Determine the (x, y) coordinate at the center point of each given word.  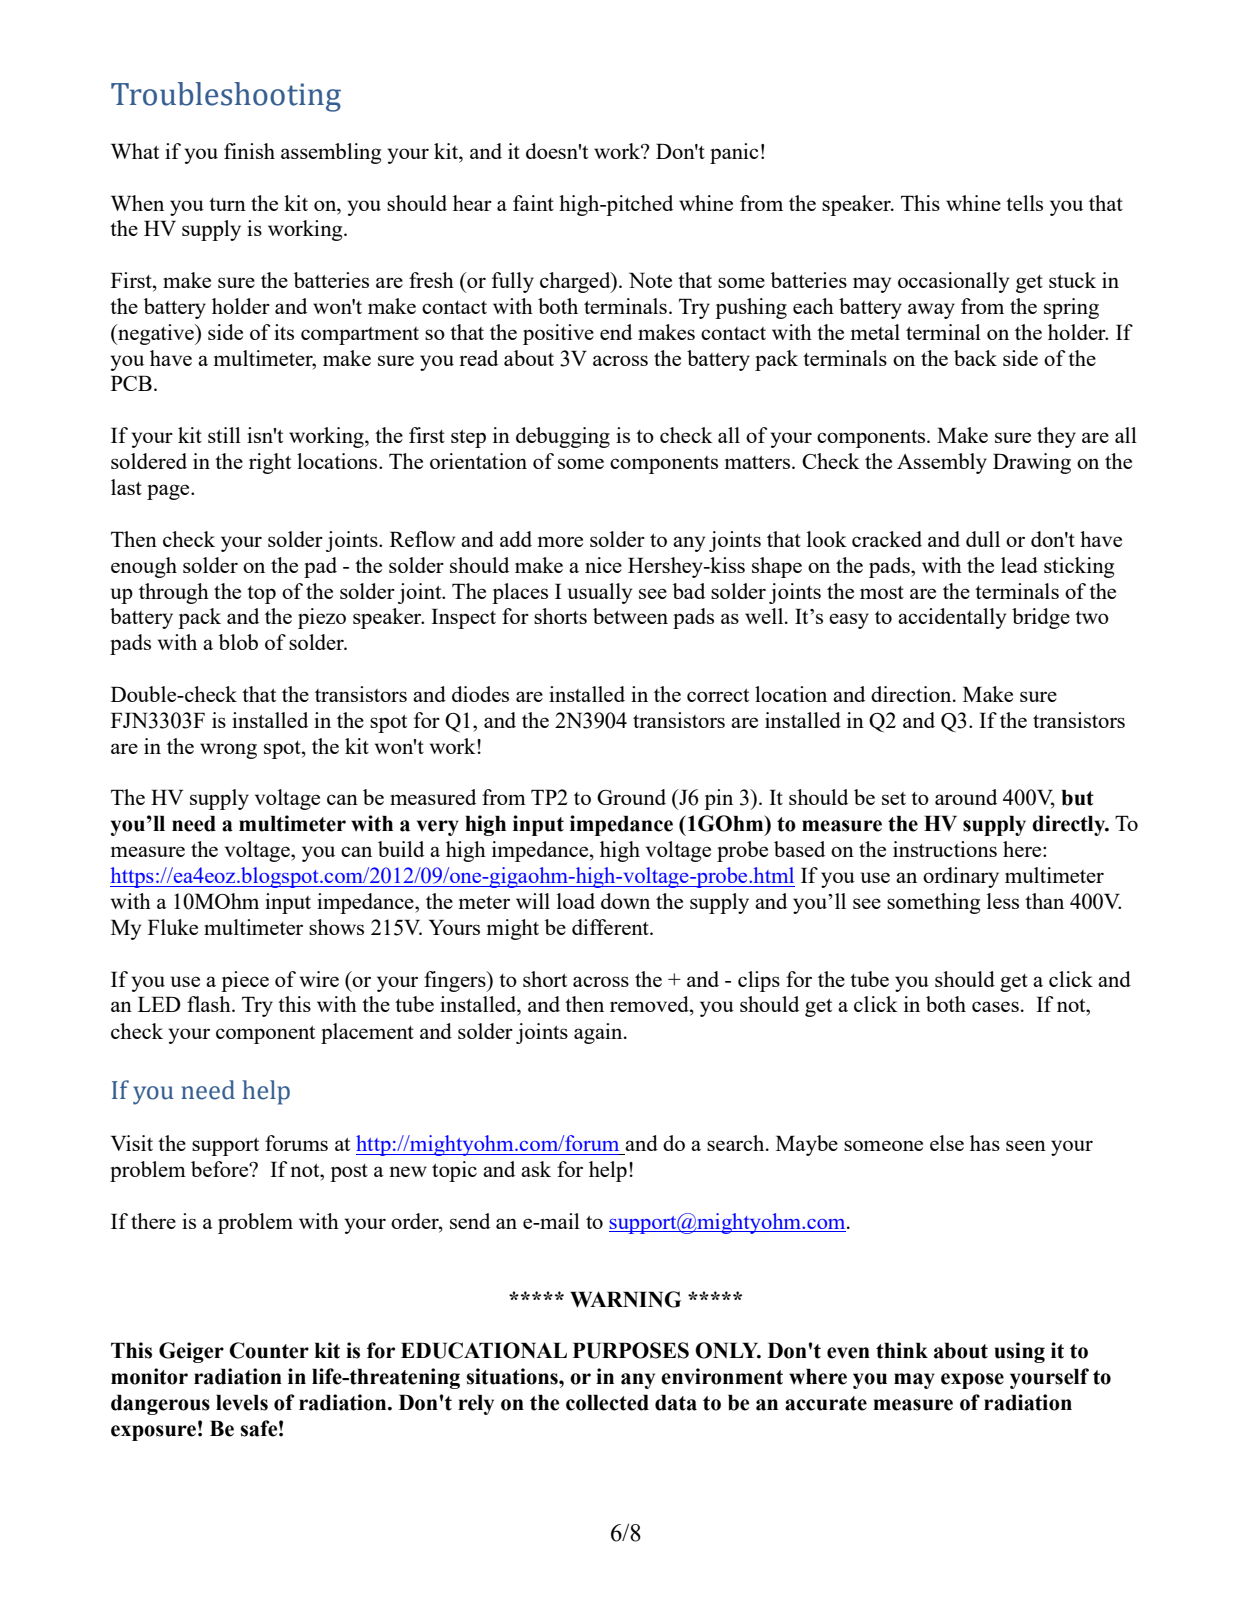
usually (600, 593)
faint (533, 203)
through (174, 593)
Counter (269, 1350)
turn (227, 204)
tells (1024, 203)
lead (1019, 565)
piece (245, 981)
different (611, 927)
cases (995, 1006)
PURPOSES (631, 1350)
